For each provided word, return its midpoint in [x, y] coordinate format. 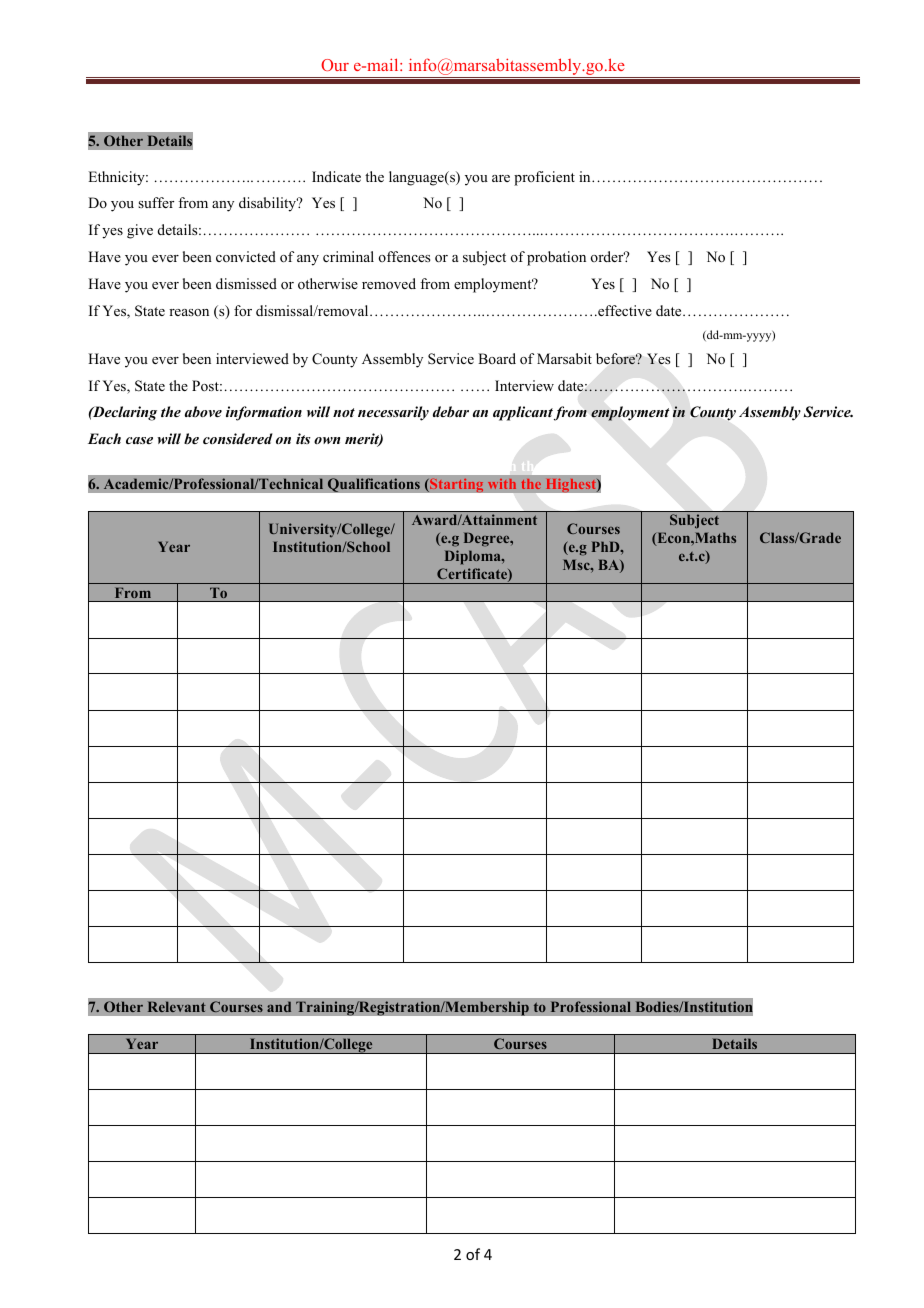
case [139, 440]
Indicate [336, 176]
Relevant [176, 1007]
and [279, 1007]
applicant [523, 413]
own [327, 440]
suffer [156, 202]
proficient [544, 178]
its [303, 438]
